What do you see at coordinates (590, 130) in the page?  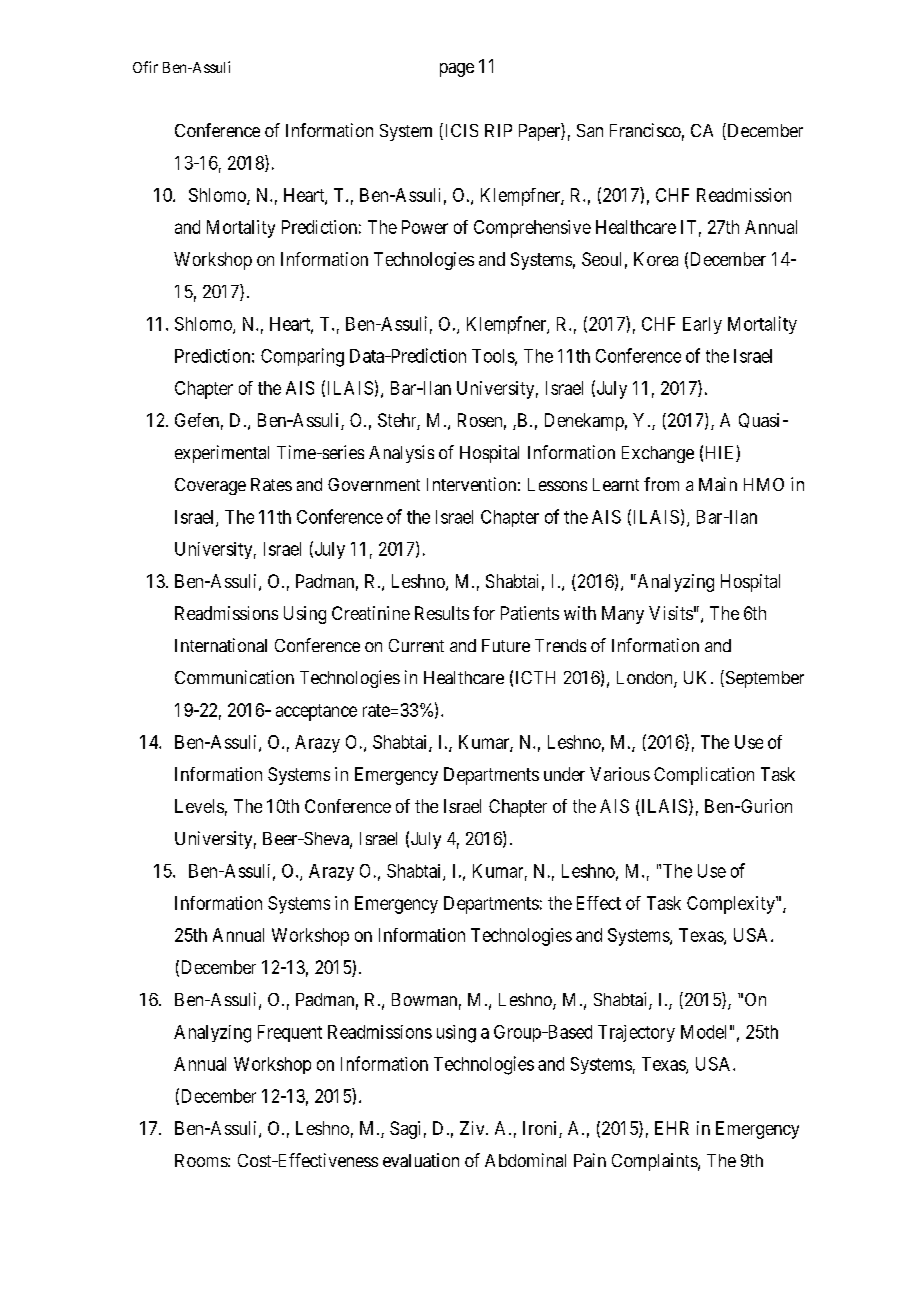 I see `San` at bounding box center [590, 130].
